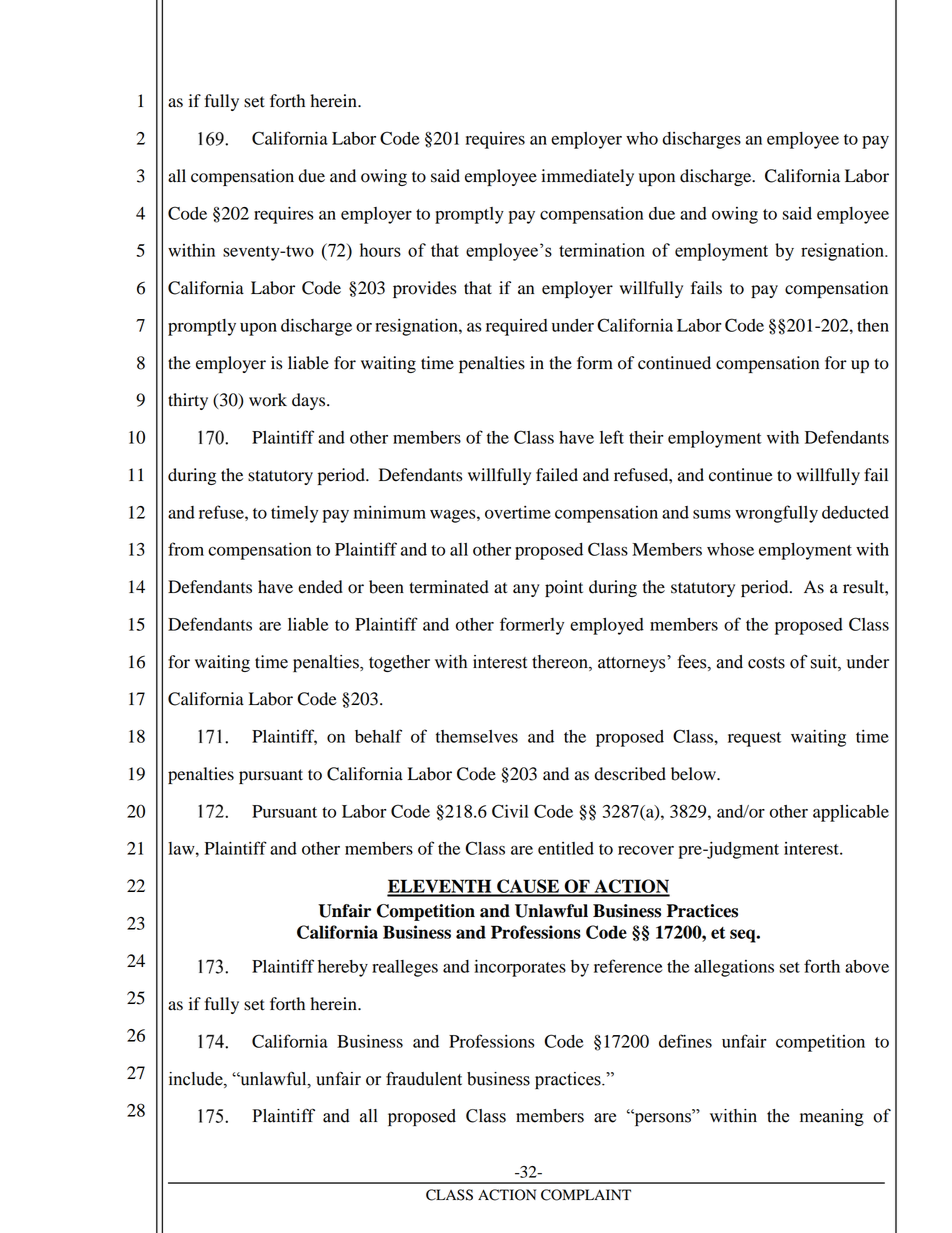 The width and height of the screenshot is (952, 1233). Describe the element at coordinates (586, 1195) in the screenshot. I see `COMPLAINT` at that location.
